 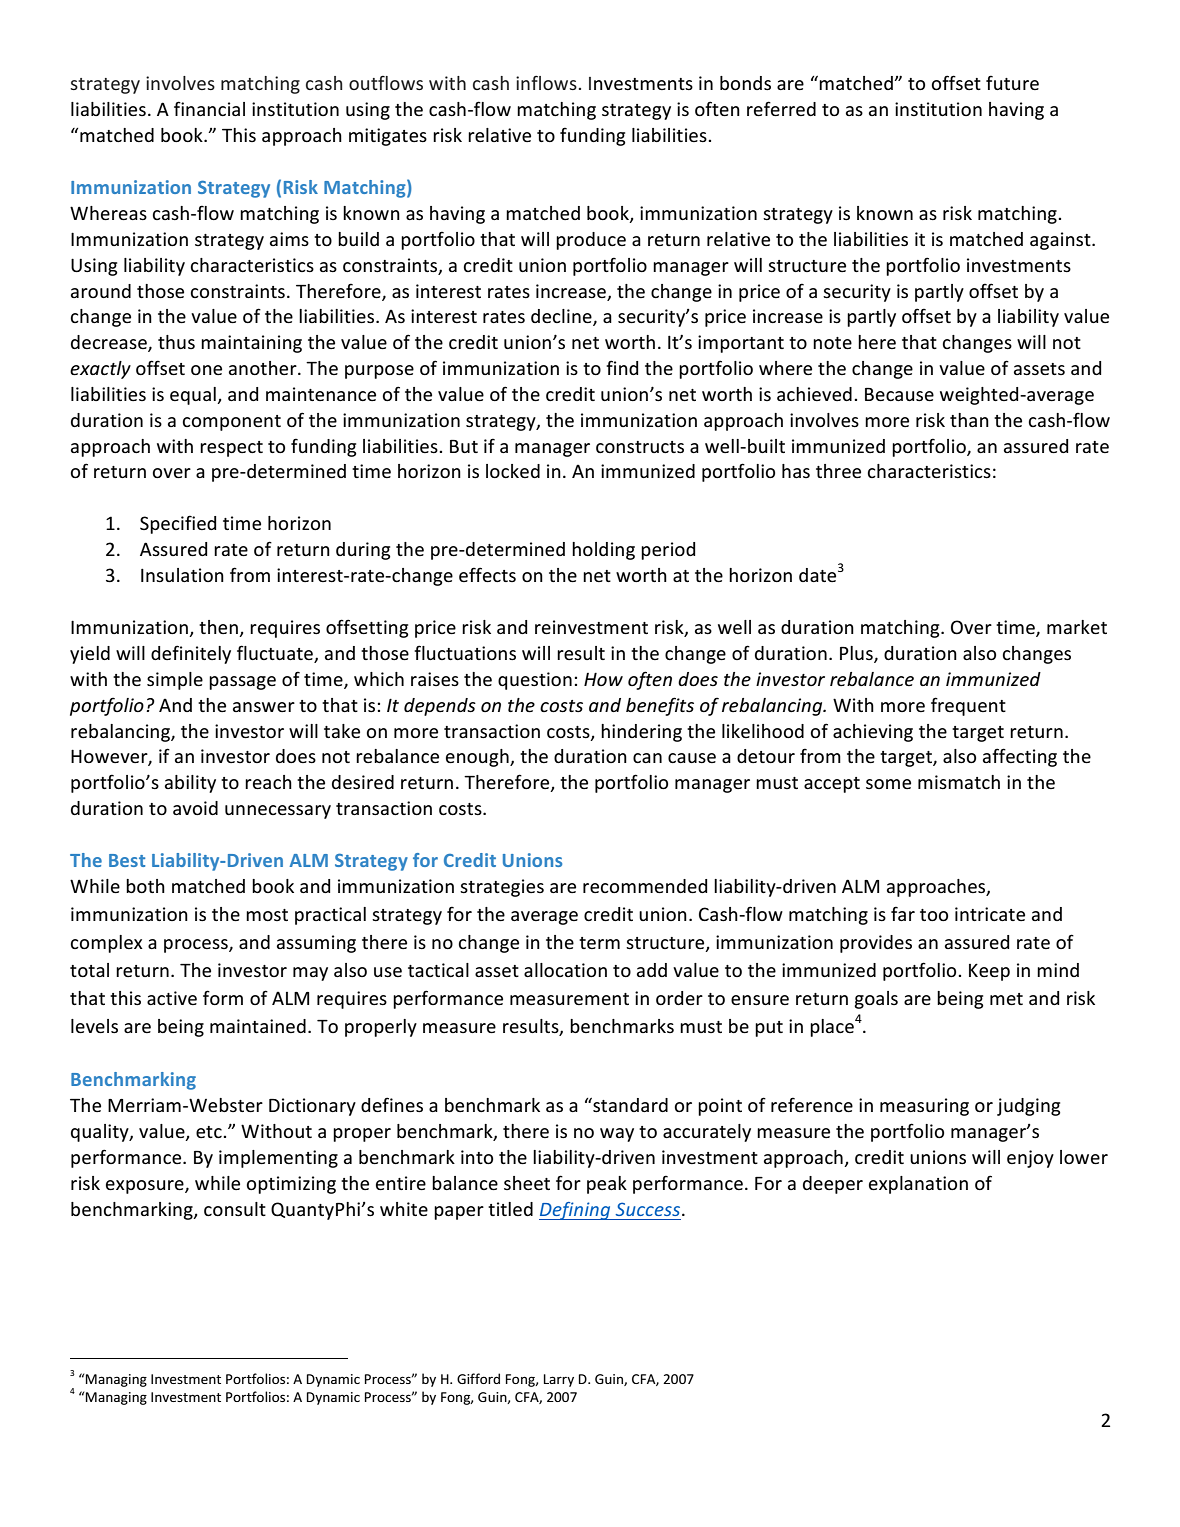 I want to click on hindering, so click(x=641, y=733).
